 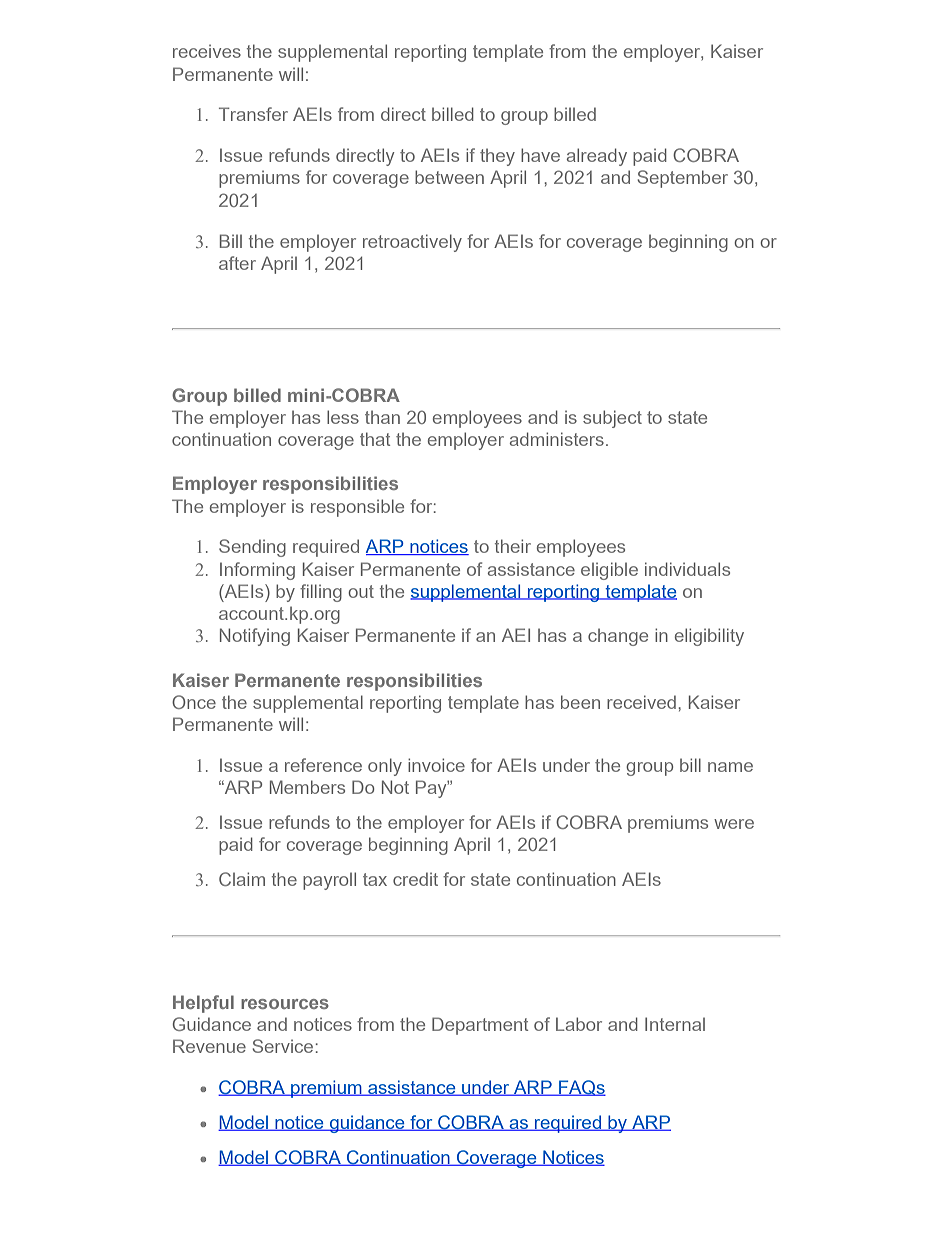 What do you see at coordinates (612, 419) in the document?
I see `subject` at bounding box center [612, 419].
